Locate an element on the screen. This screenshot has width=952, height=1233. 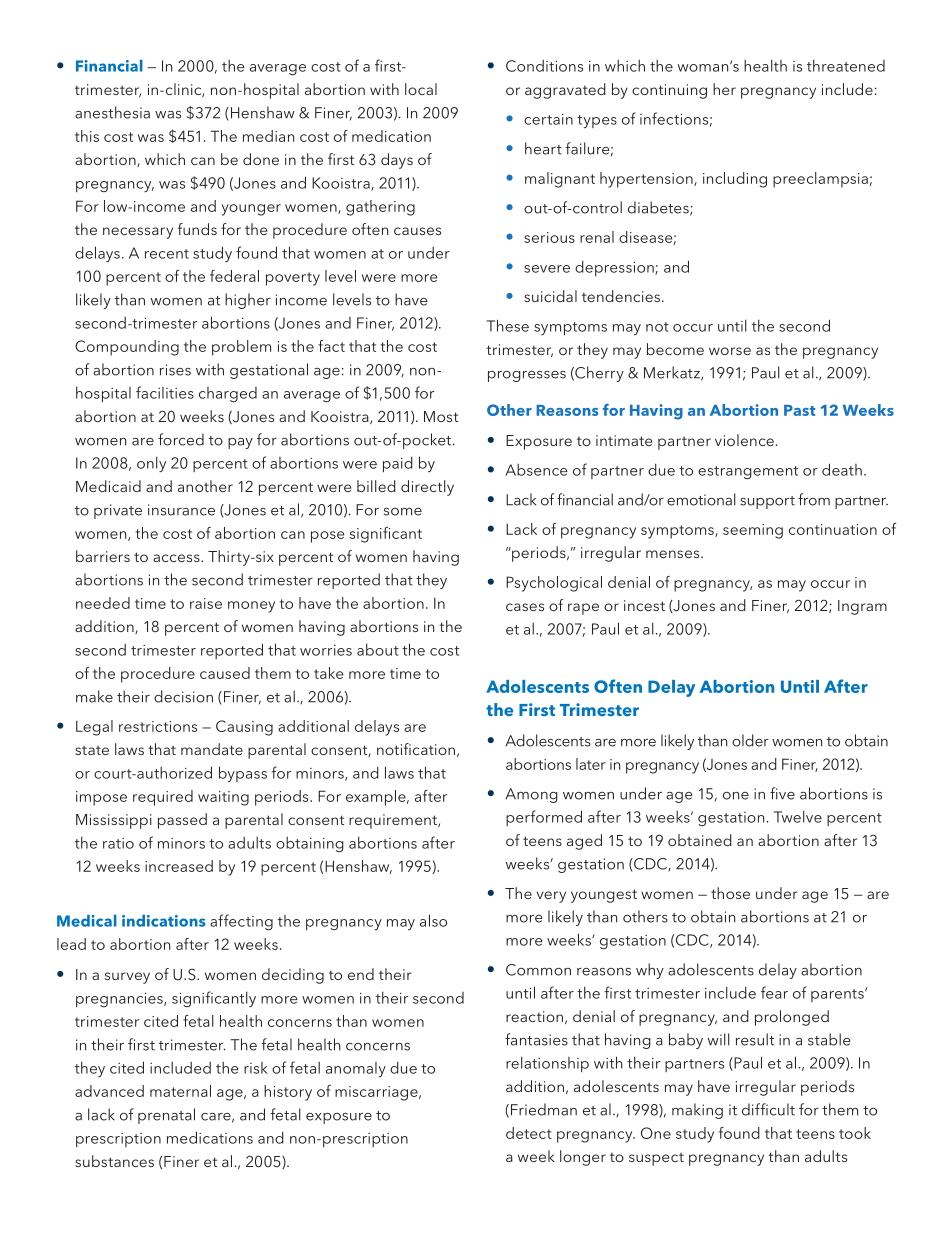
prenatal is located at coordinates (166, 1116).
